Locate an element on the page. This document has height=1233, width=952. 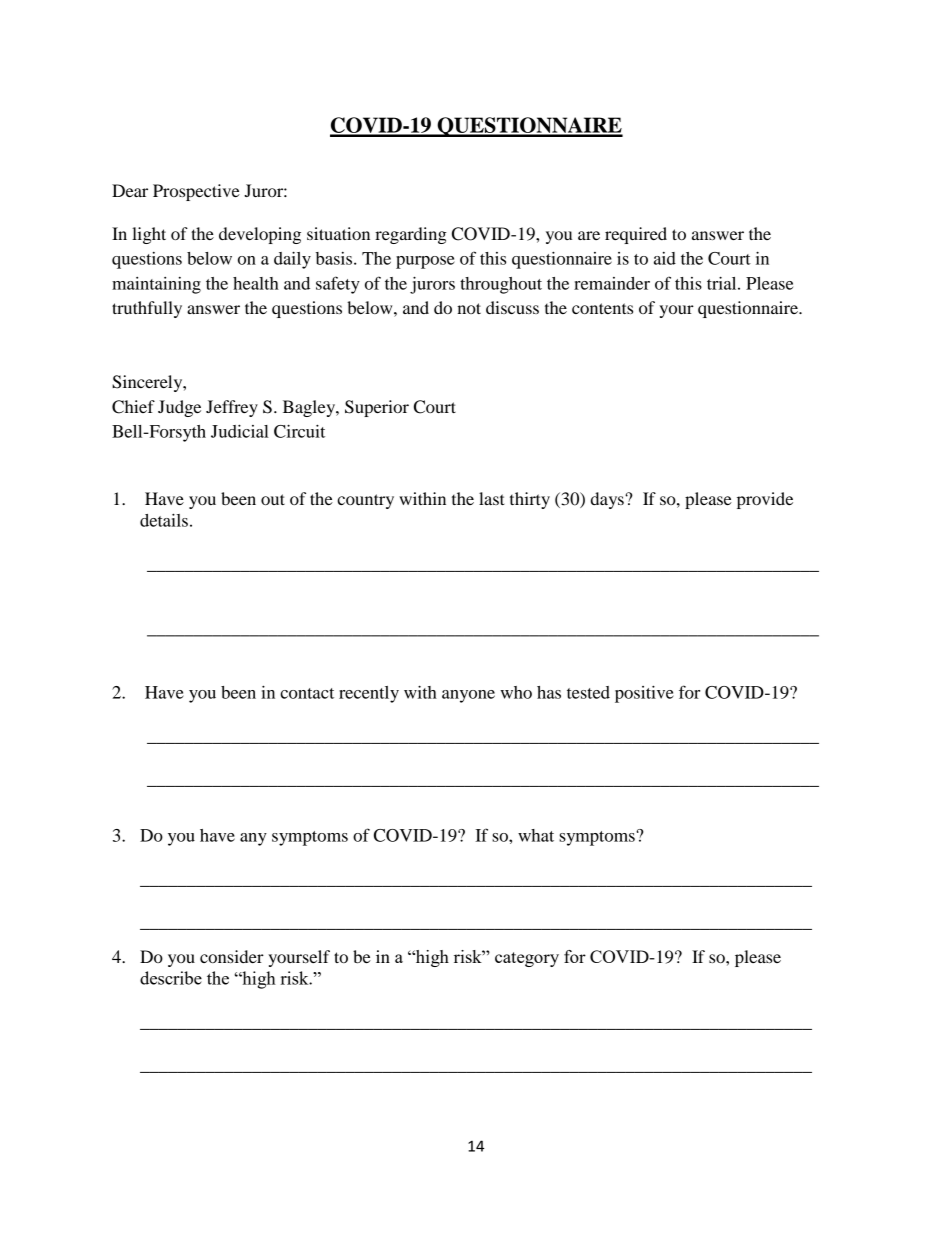
Judicial is located at coordinates (240, 431).
